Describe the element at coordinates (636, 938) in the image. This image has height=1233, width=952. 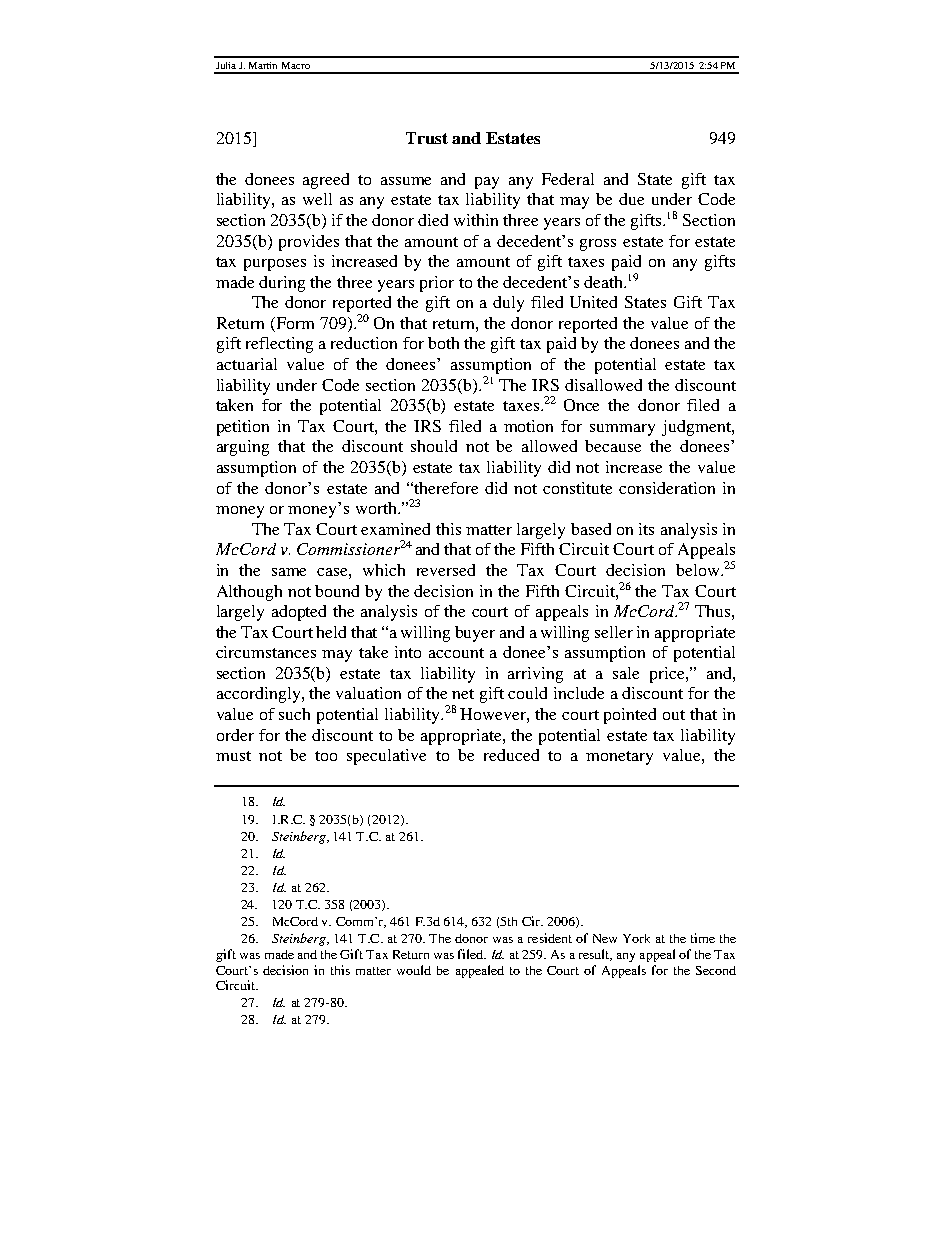
I see `York` at that location.
